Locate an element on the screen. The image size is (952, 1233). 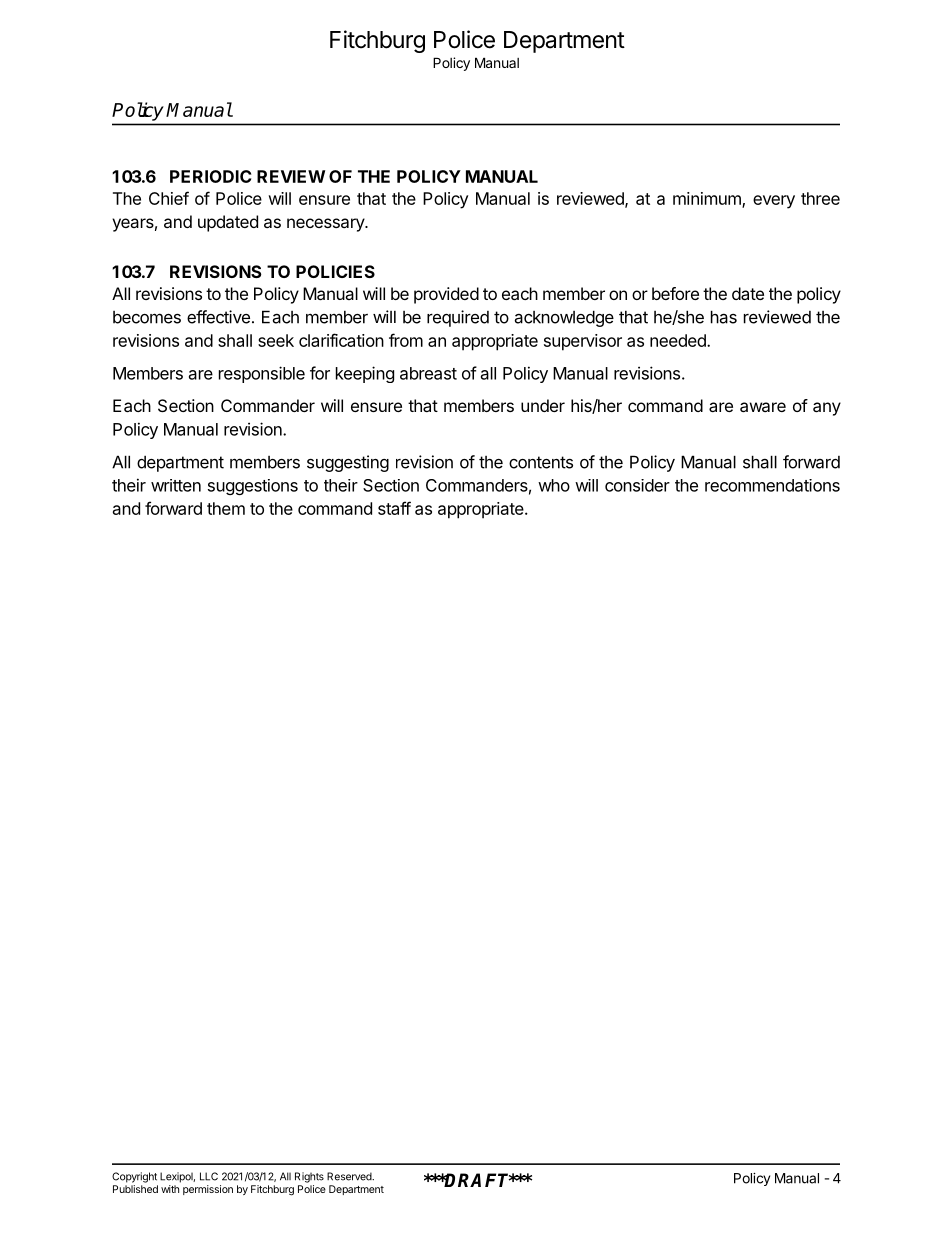
aware is located at coordinates (763, 407).
